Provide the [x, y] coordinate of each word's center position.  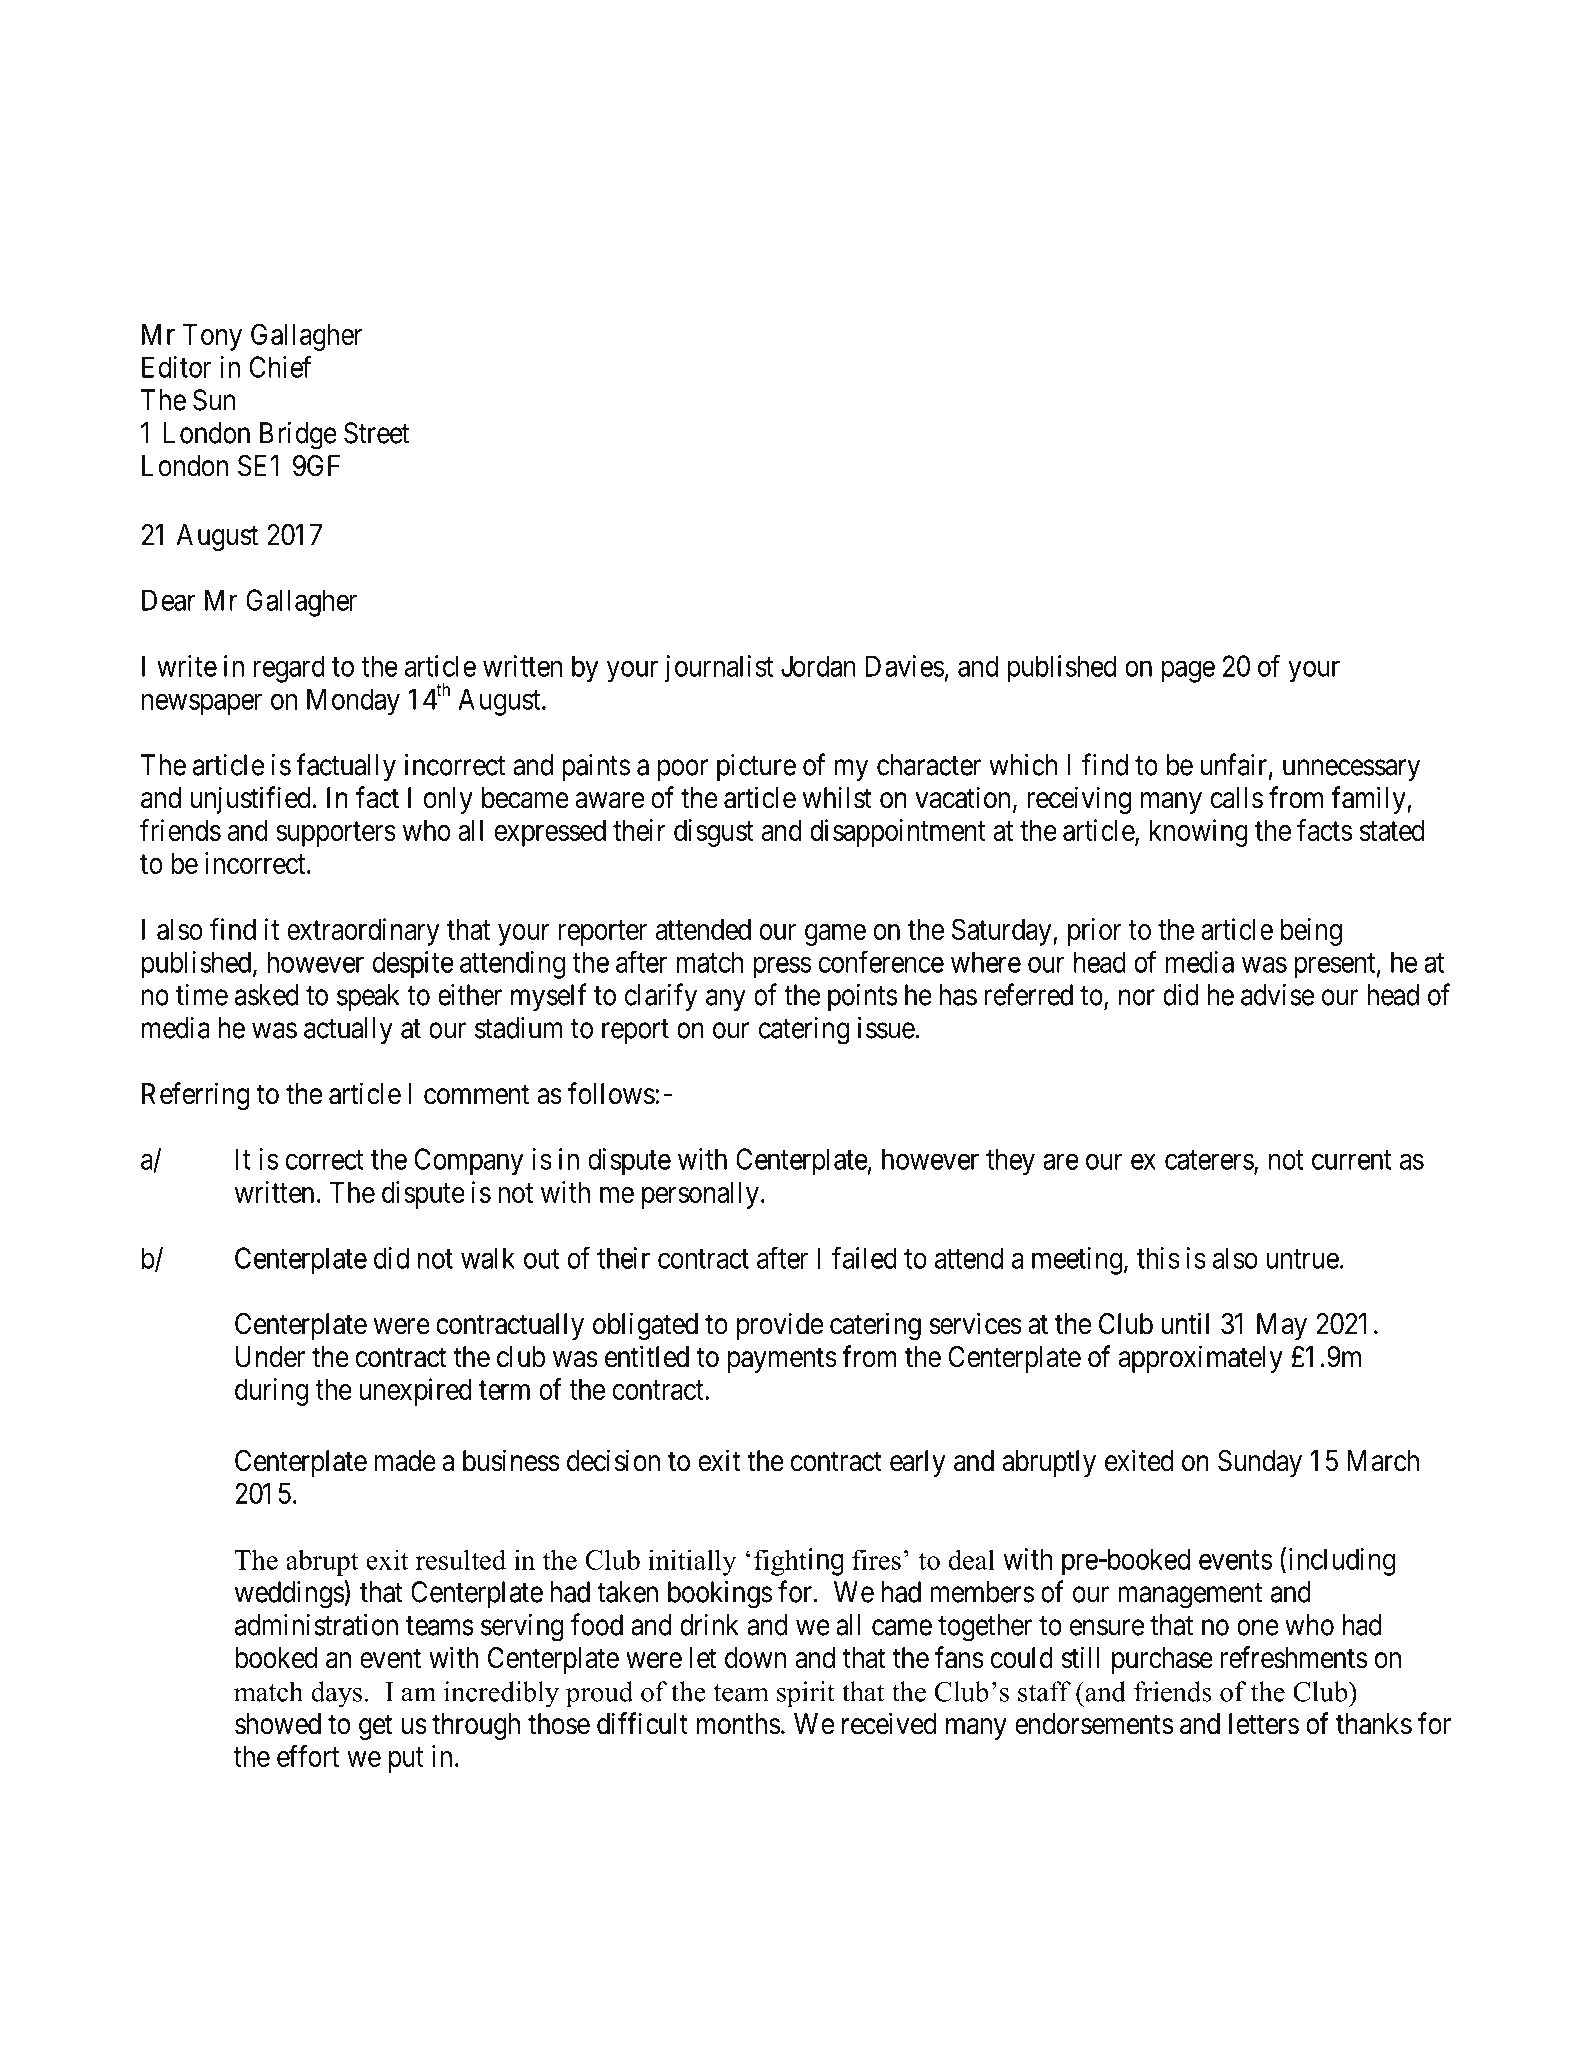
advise [1277, 995]
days [336, 1694]
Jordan [818, 666]
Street [376, 433]
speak [368, 997]
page [1188, 672]
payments [782, 1360]
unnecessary [1351, 770]
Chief [280, 366]
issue [886, 1027]
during [271, 1392]
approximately [1201, 1359]
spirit [806, 1694]
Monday [353, 701]
